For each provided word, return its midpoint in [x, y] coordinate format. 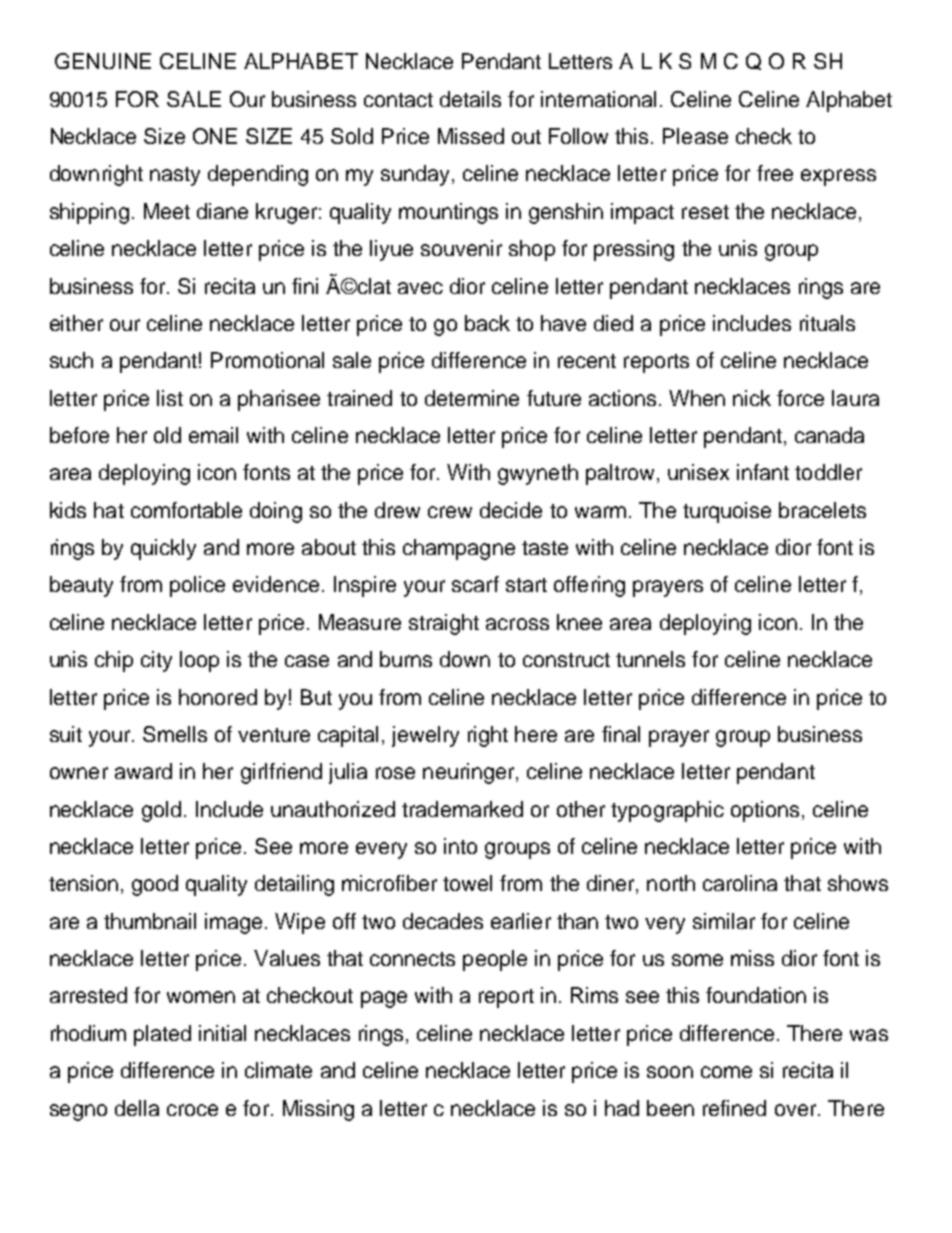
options [765, 811]
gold [161, 811]
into [460, 846]
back [487, 323]
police [197, 586]
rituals [827, 323]
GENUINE [103, 61]
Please [695, 136]
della [137, 1108]
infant [763, 472]
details [470, 99]
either [76, 323]
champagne [459, 549]
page [384, 999]
